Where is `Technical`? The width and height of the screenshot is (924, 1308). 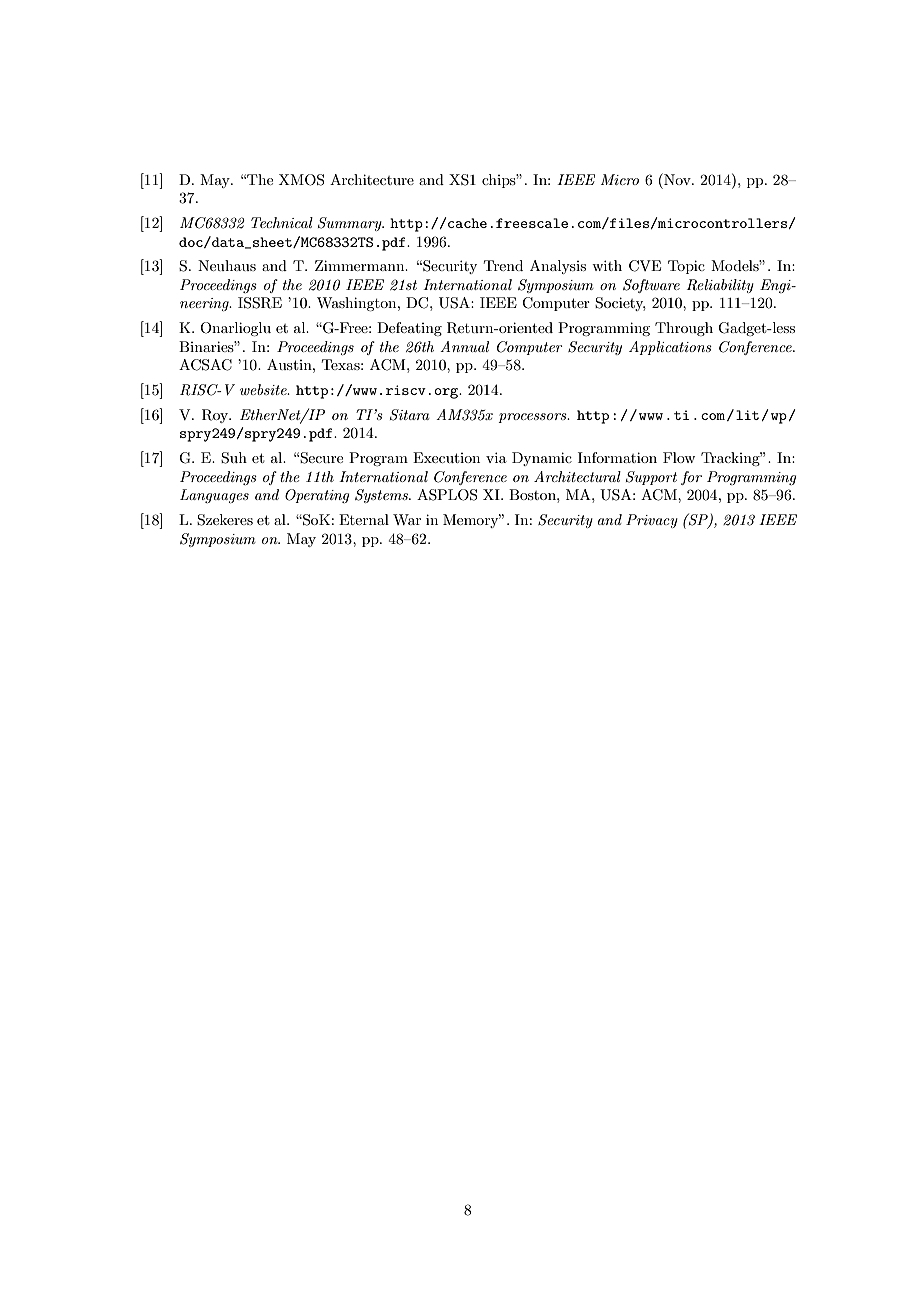 Technical is located at coordinates (282, 222).
